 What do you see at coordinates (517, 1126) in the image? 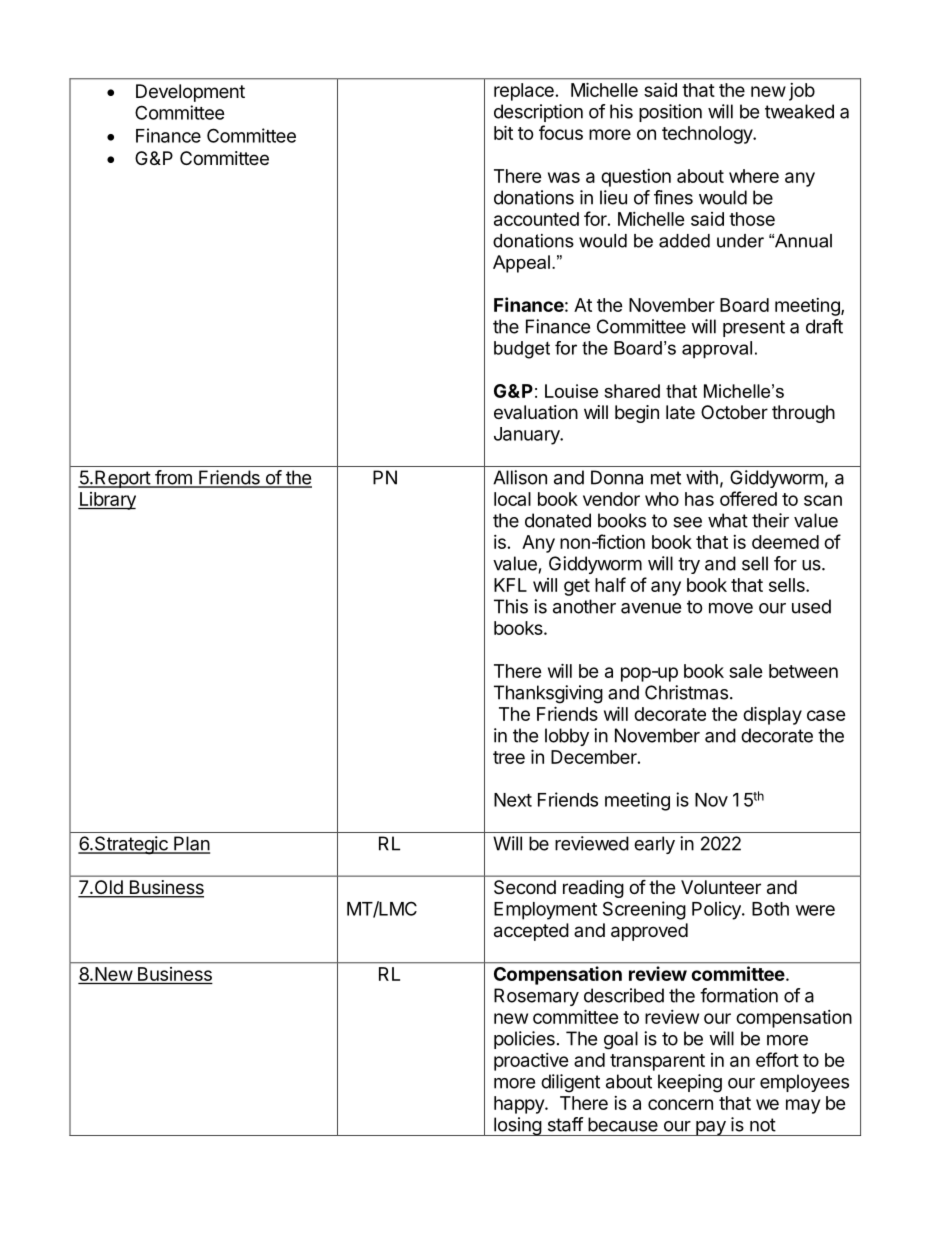
I see `losing` at bounding box center [517, 1126].
